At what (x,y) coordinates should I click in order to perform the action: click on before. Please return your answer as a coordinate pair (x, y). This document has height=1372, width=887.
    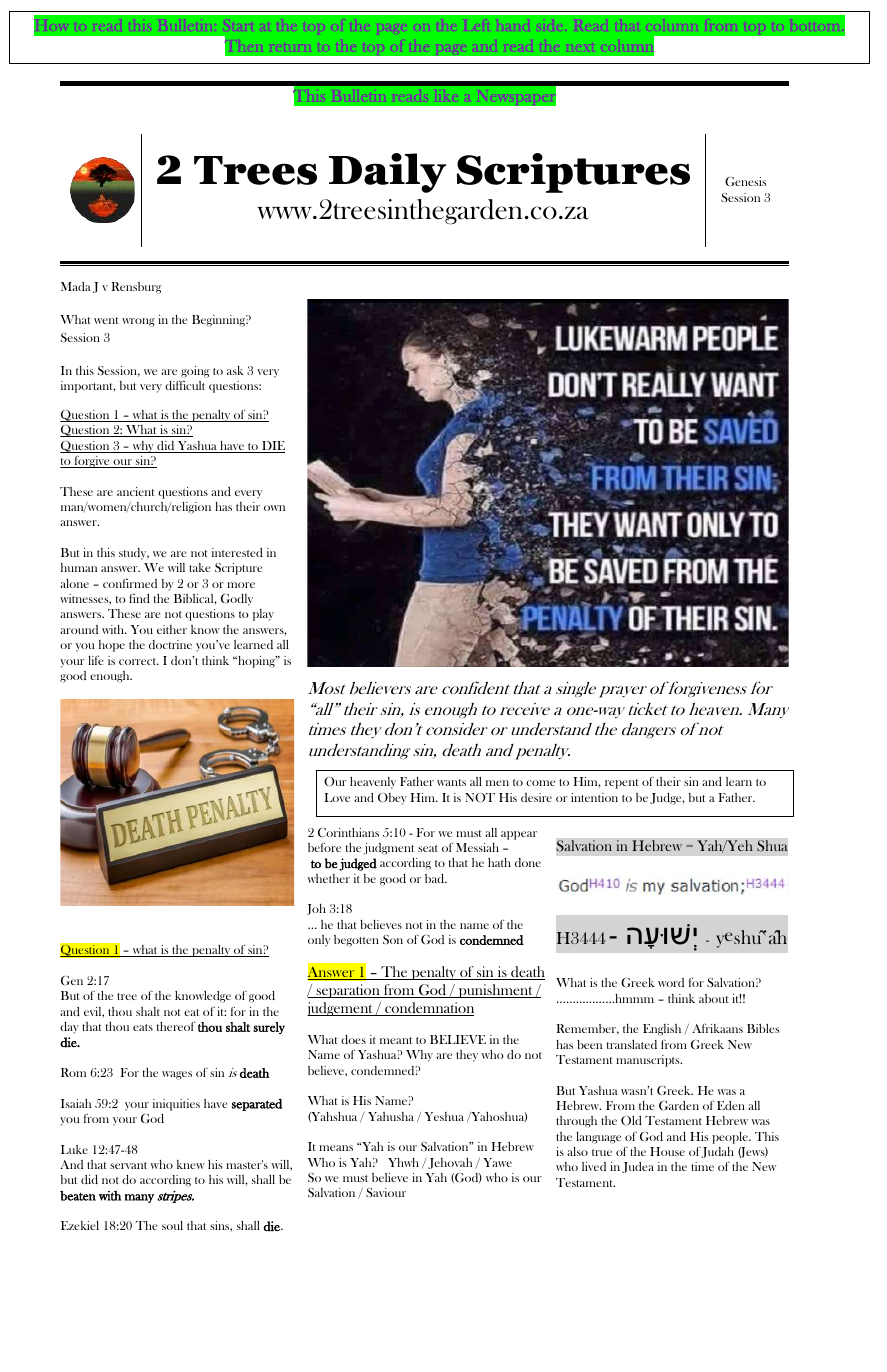
    Looking at the image, I should click on (324, 847).
